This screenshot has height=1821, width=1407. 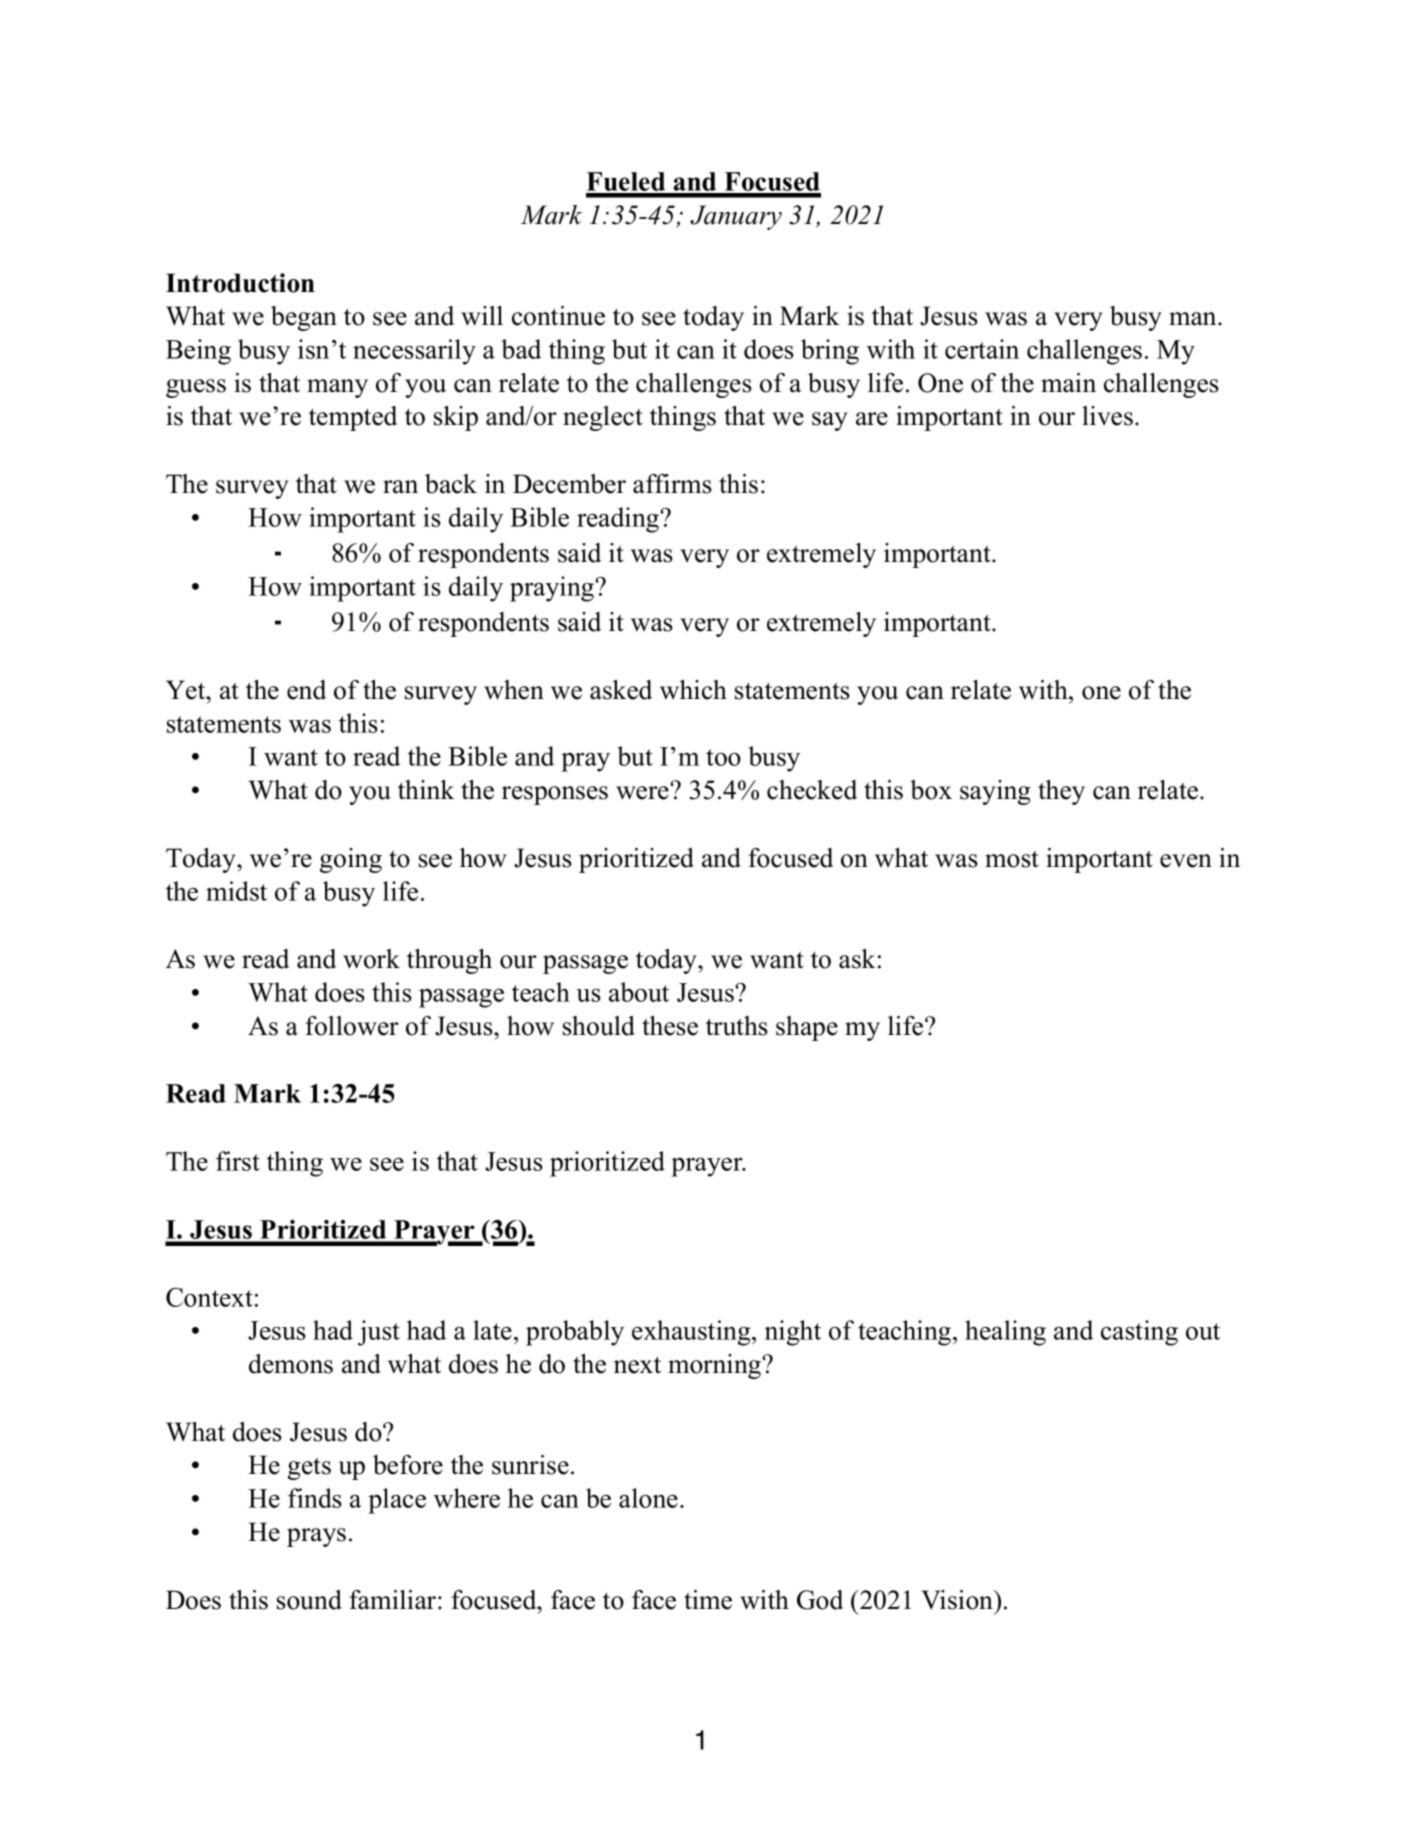 I want to click on Vision, so click(x=958, y=1600).
